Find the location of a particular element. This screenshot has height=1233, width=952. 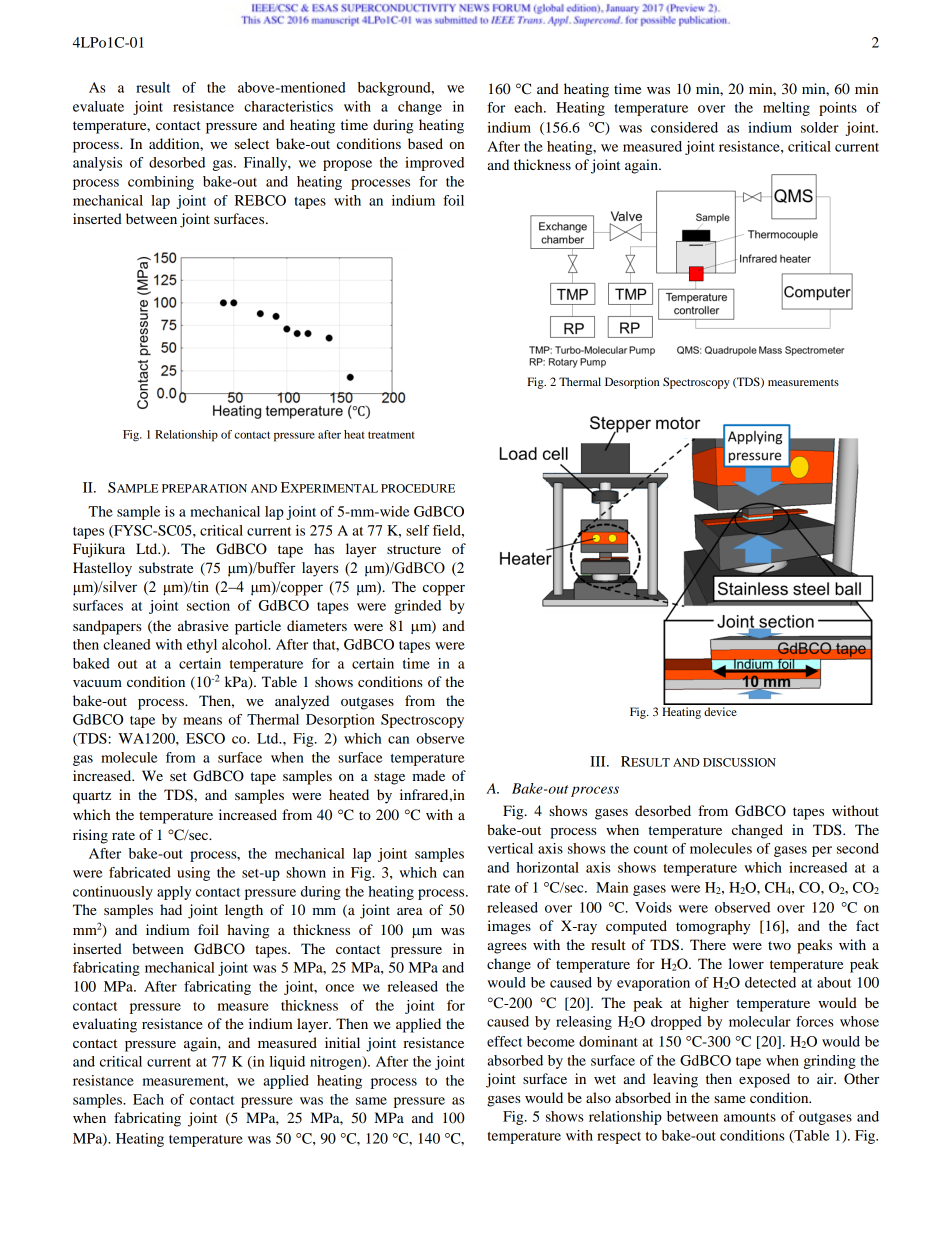

DISCUSSION is located at coordinates (739, 762).
